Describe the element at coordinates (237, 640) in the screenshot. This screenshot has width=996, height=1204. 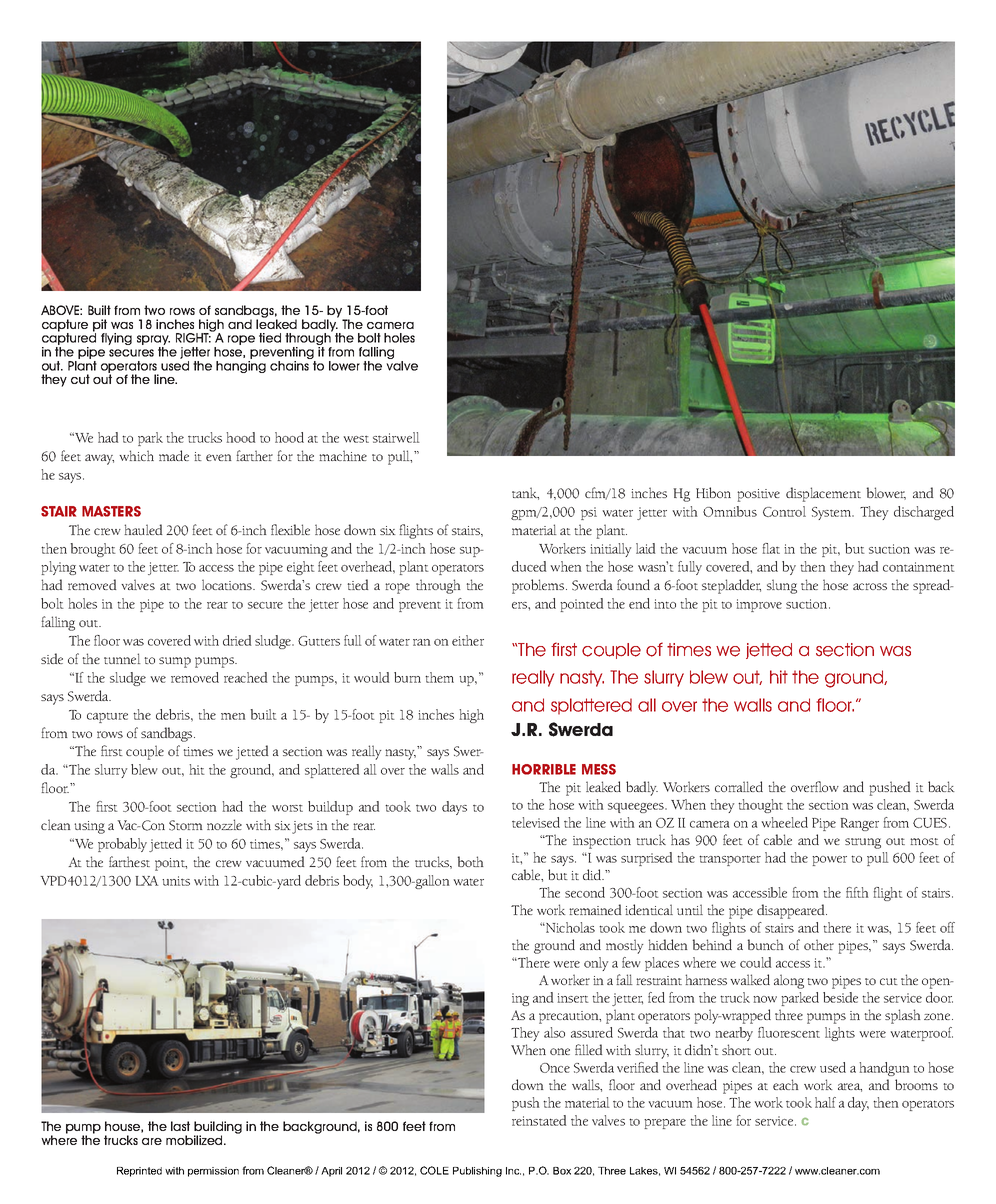
I see `dried` at that location.
